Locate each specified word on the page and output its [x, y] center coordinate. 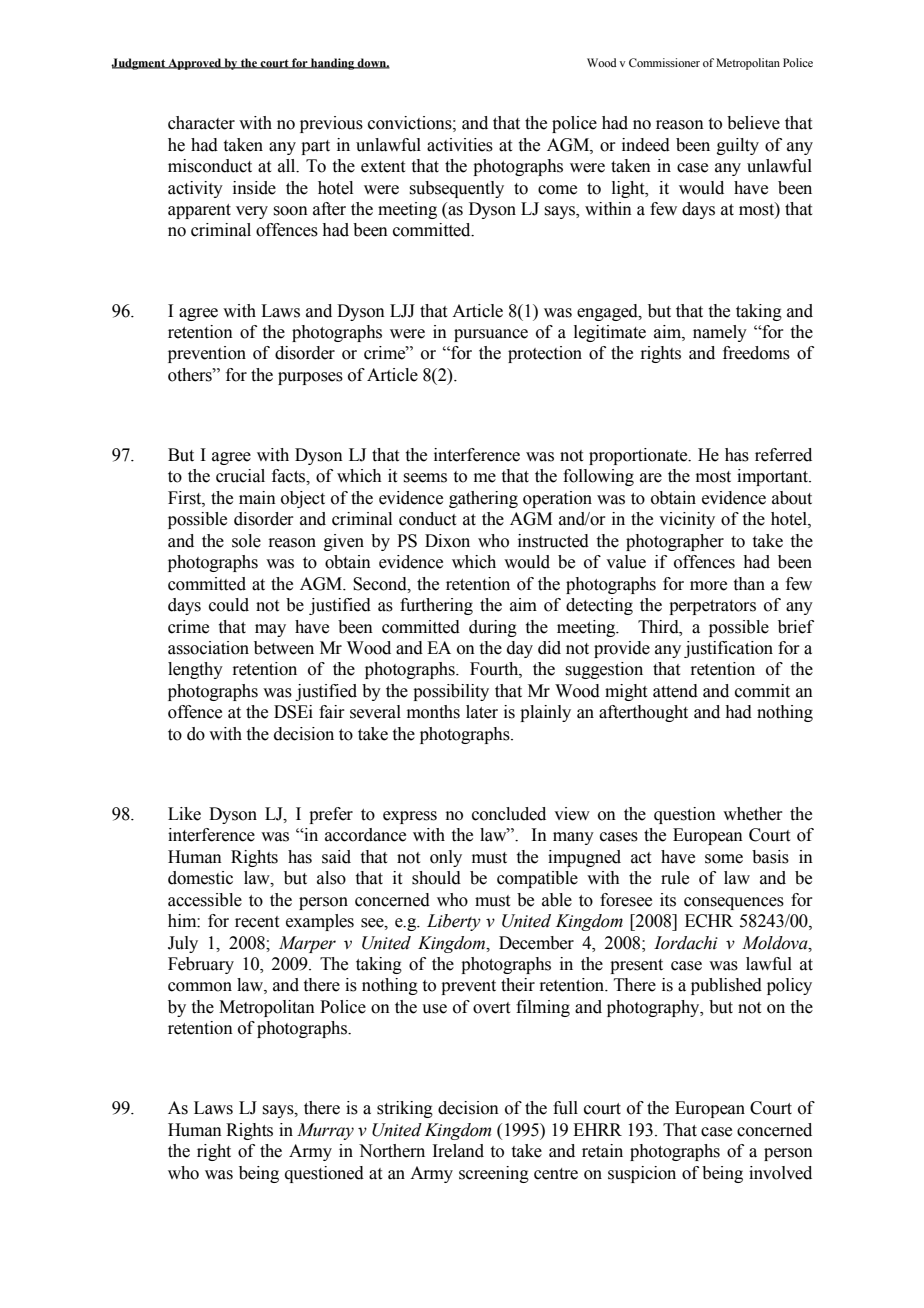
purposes [310, 378]
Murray [325, 1131]
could [229, 605]
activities [460, 145]
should [436, 878]
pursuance [491, 335]
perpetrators [712, 607]
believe [753, 123]
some [724, 859]
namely [720, 333]
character [201, 123]
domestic [200, 878]
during [493, 628]
